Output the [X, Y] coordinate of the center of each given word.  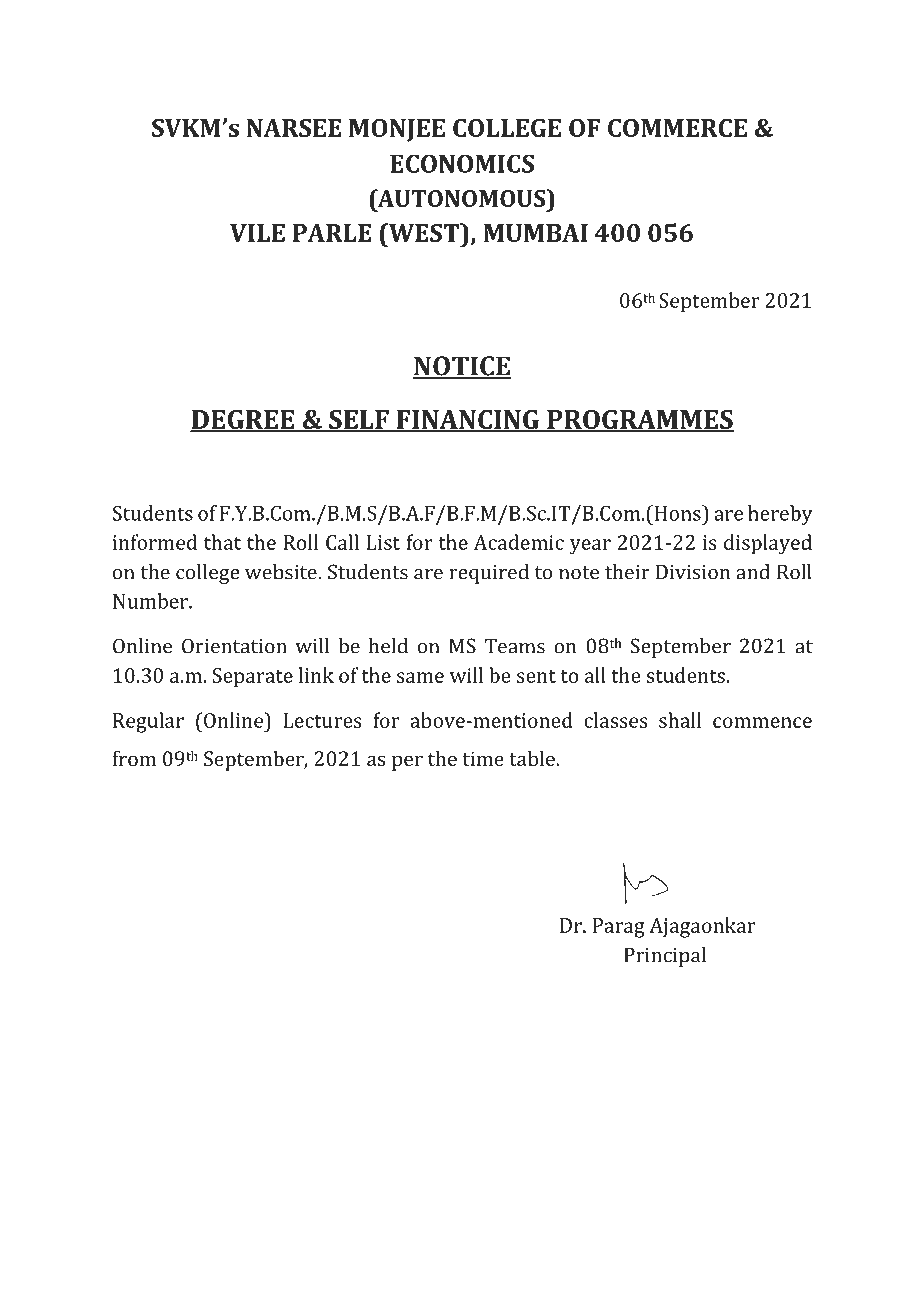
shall [680, 720]
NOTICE [462, 367]
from [134, 758]
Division [693, 572]
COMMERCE [677, 128]
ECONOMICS [462, 163]
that [222, 542]
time [483, 758]
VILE [257, 233]
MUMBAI [536, 233]
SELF [359, 420]
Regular [148, 722]
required [489, 574]
